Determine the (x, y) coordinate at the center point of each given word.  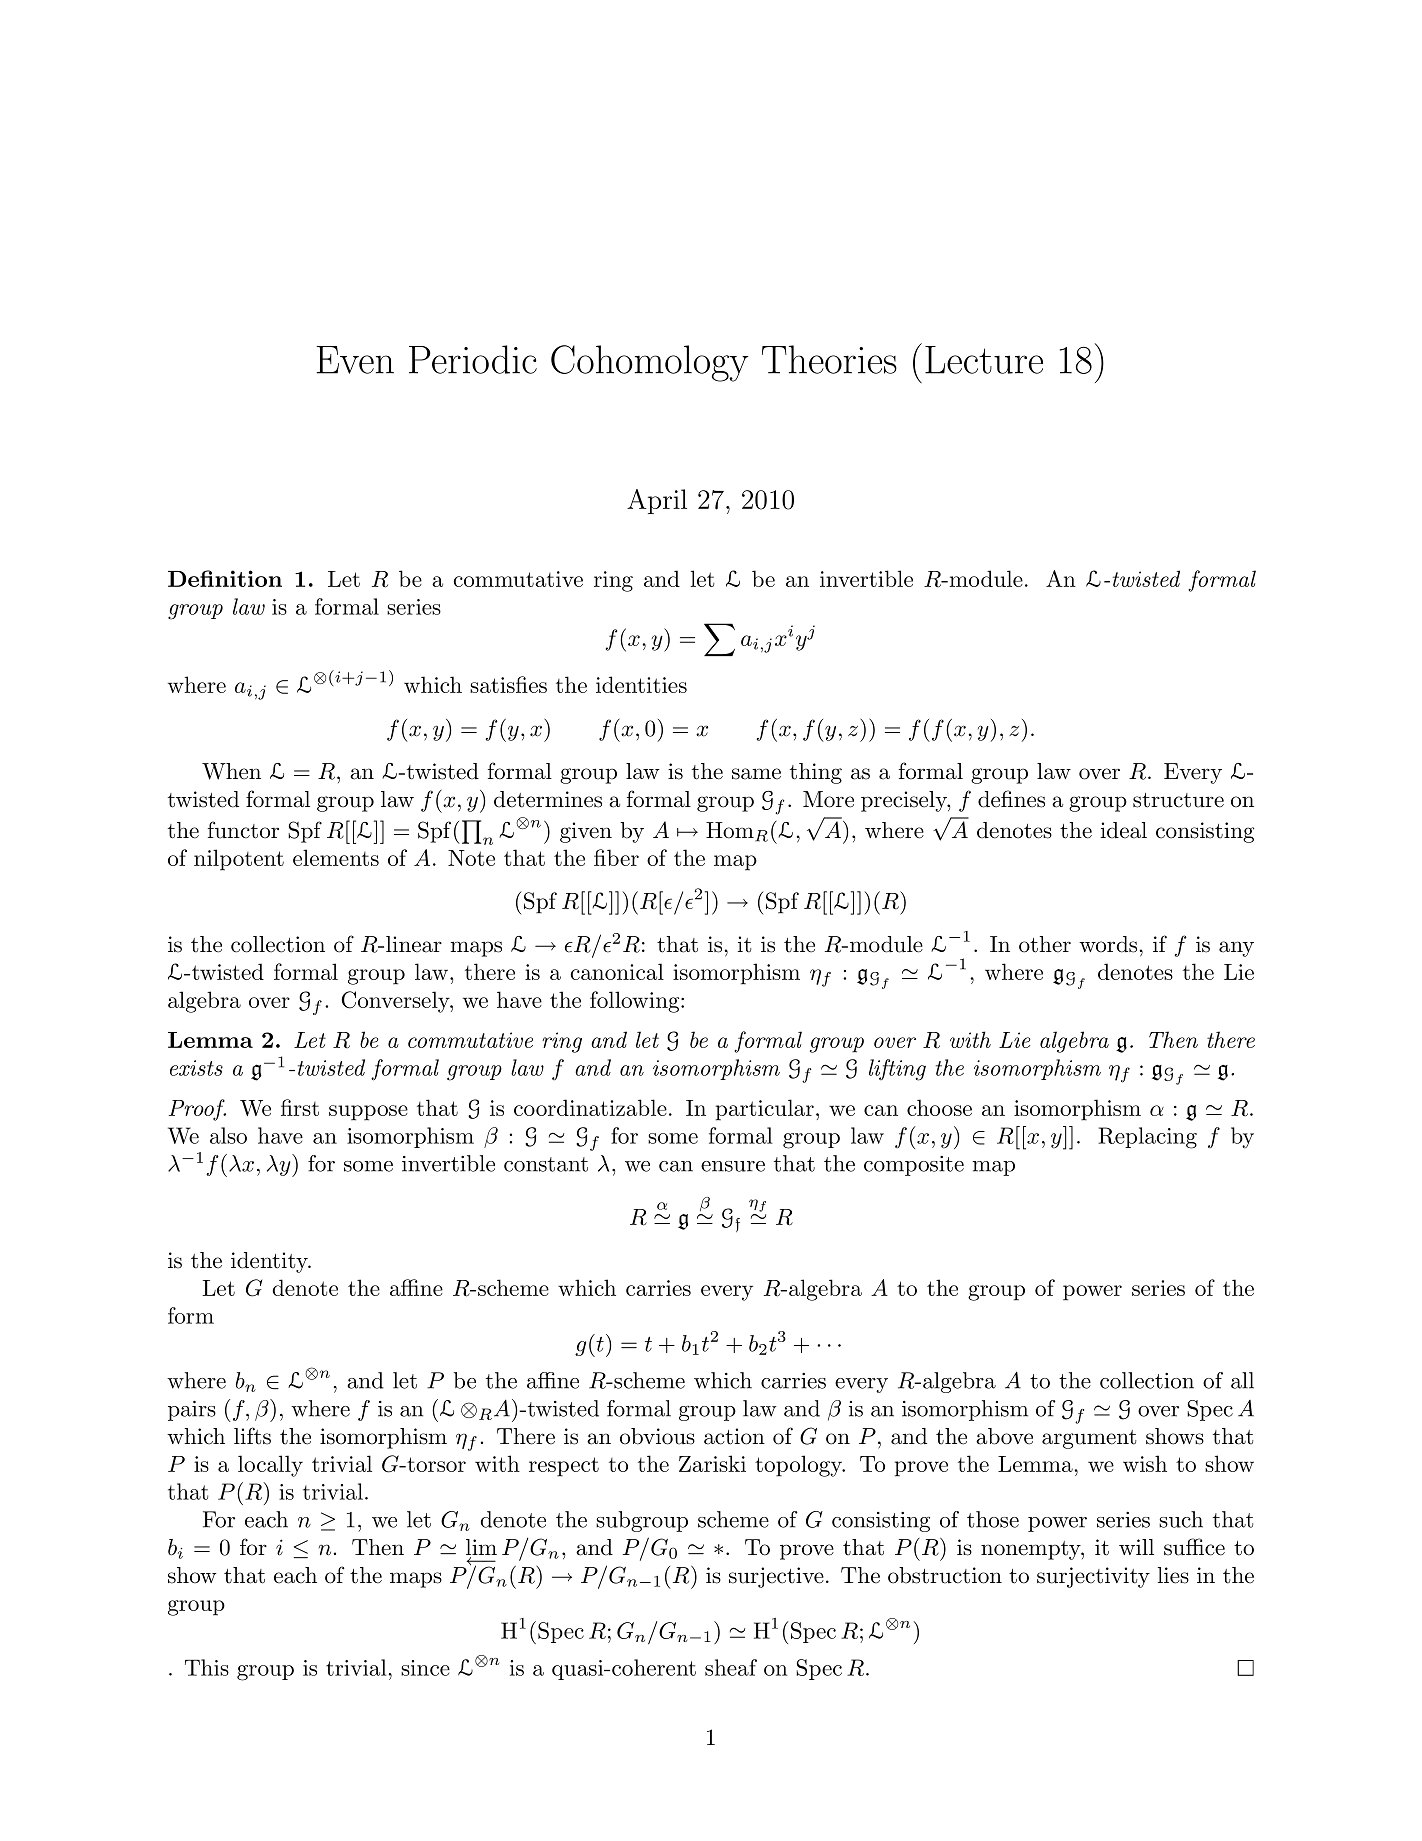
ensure (733, 1166)
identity (270, 1262)
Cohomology (650, 363)
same (756, 774)
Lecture (984, 360)
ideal (1124, 830)
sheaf (731, 1667)
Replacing (1147, 1138)
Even (355, 360)
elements (336, 857)
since (425, 1668)
